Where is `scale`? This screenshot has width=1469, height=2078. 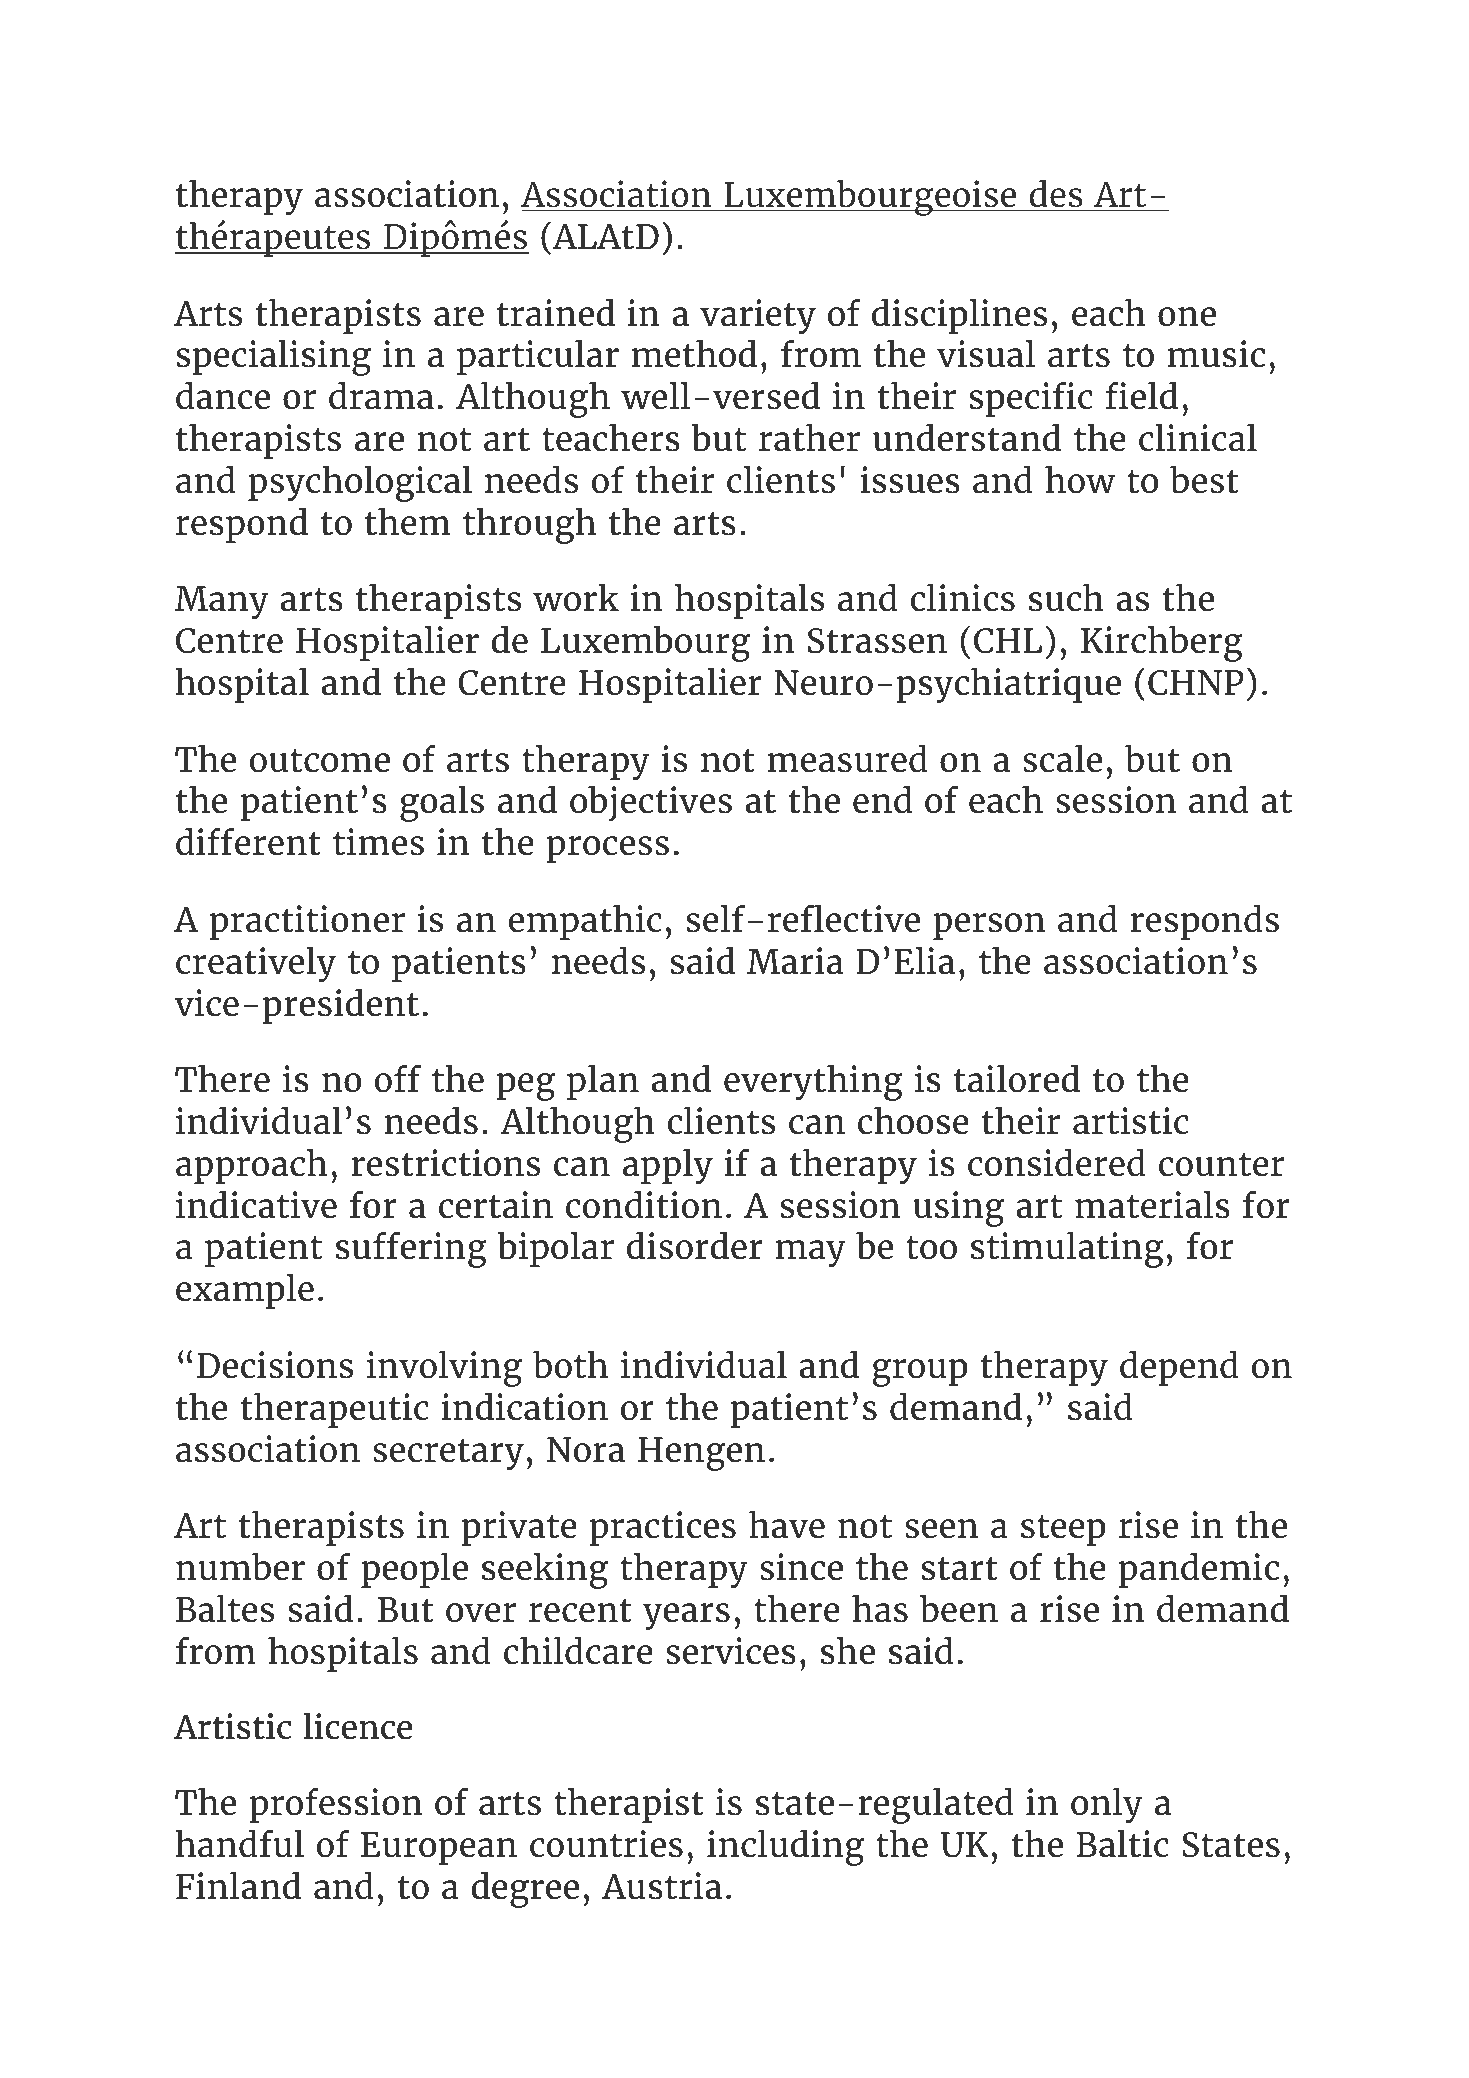
scale is located at coordinates (1062, 759).
